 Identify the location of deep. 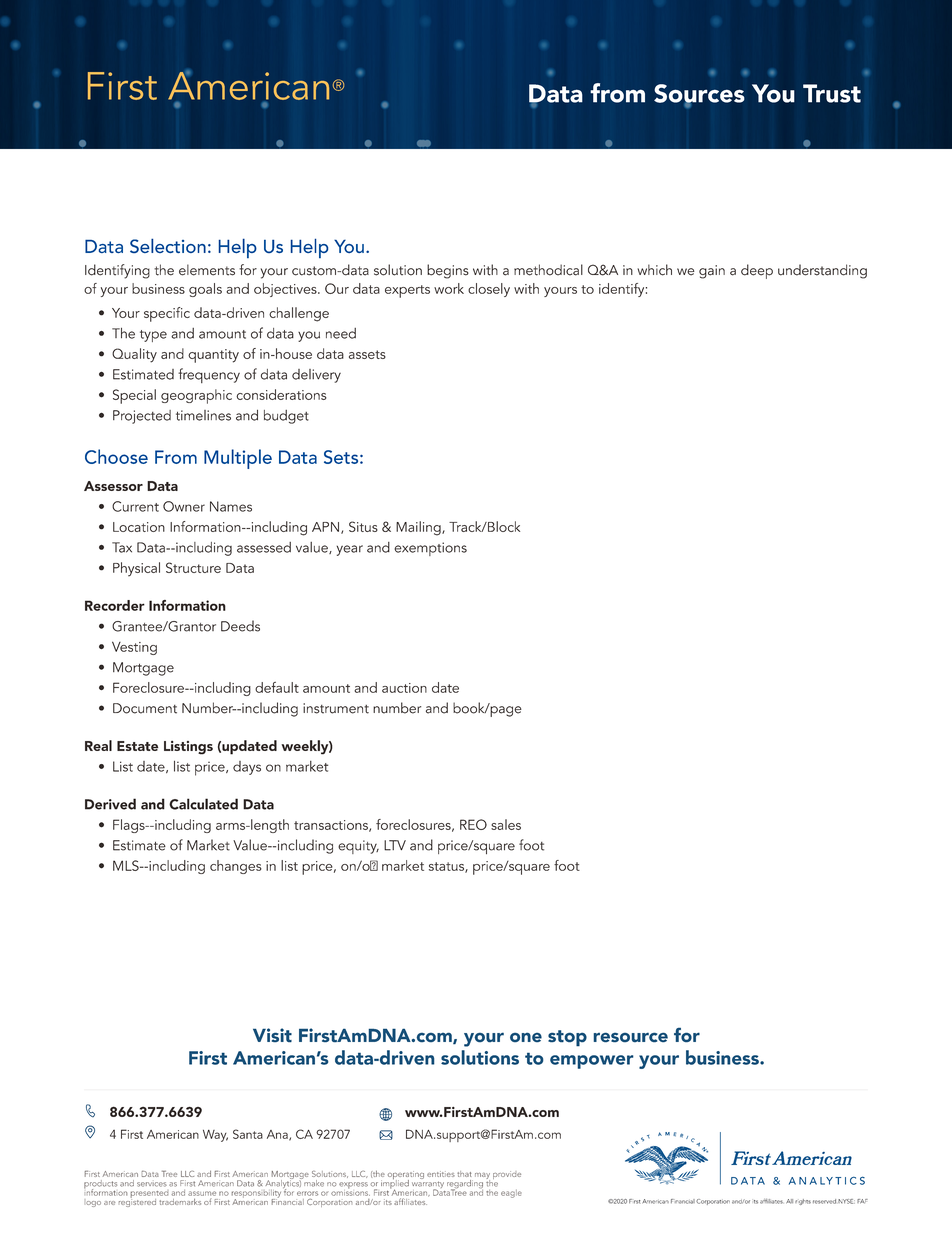
(757, 271).
